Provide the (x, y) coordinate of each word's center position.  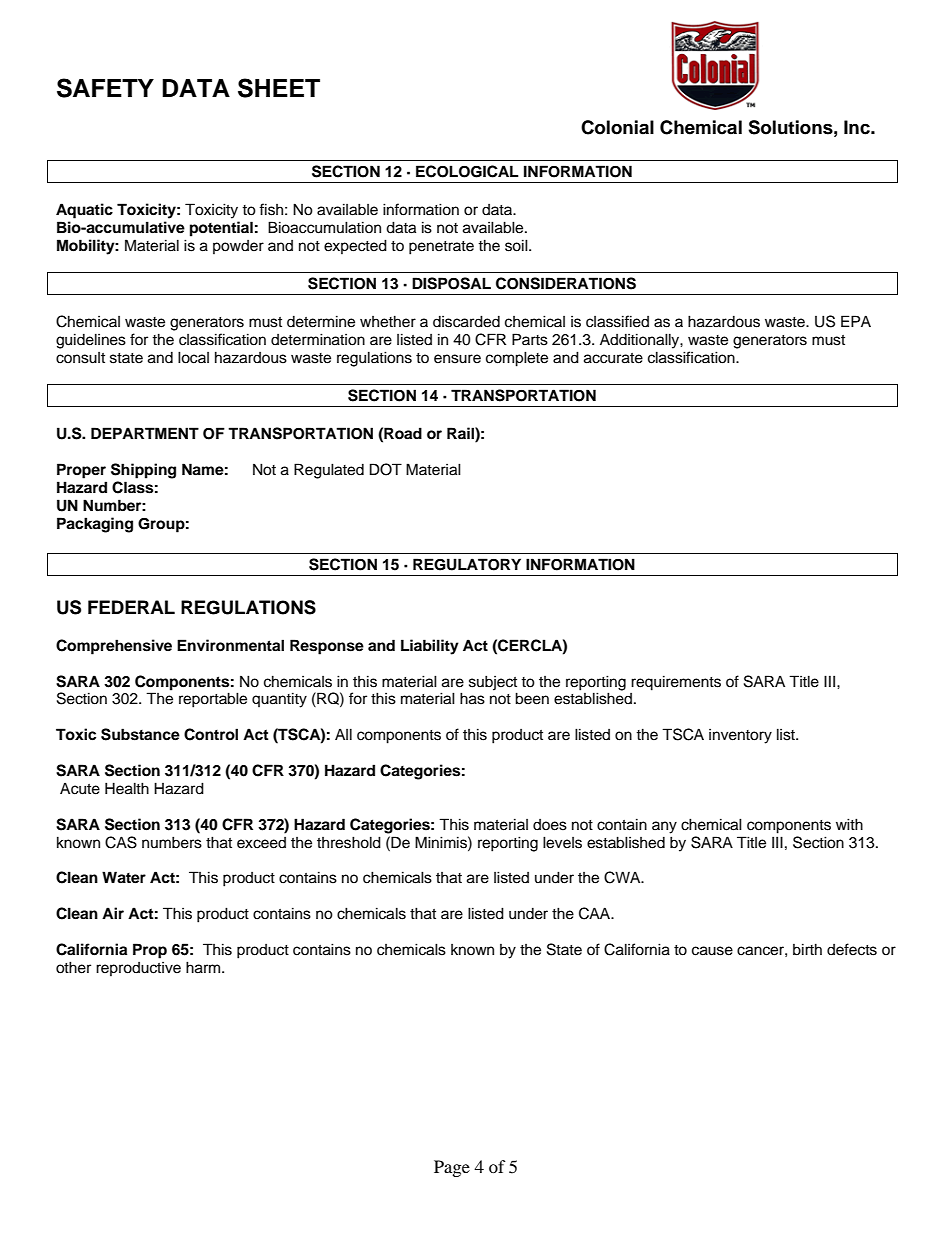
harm (204, 967)
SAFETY (105, 88)
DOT (386, 469)
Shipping (143, 471)
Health (127, 788)
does (550, 825)
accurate (613, 358)
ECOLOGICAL (467, 171)
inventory (740, 736)
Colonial (617, 127)
